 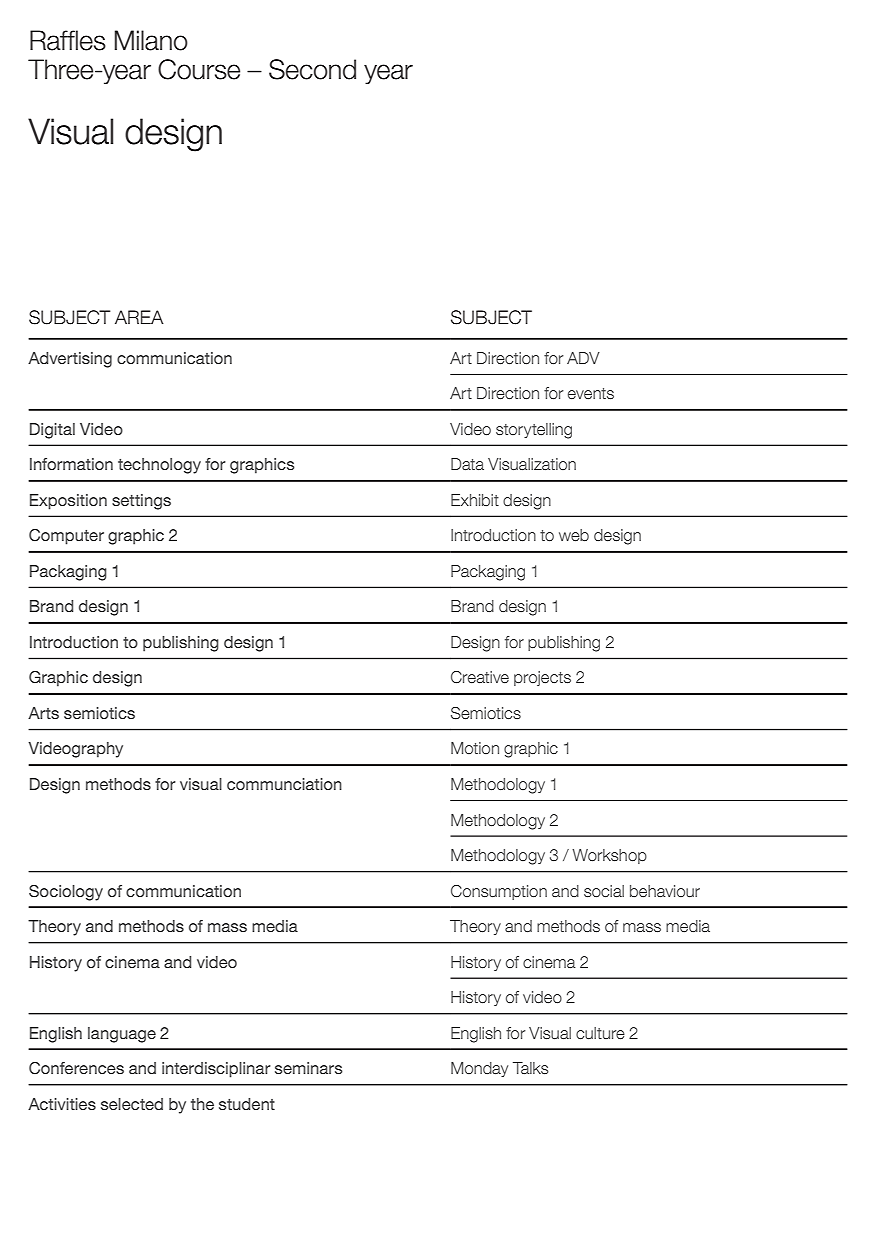 What do you see at coordinates (604, 891) in the image?
I see `social` at bounding box center [604, 891].
